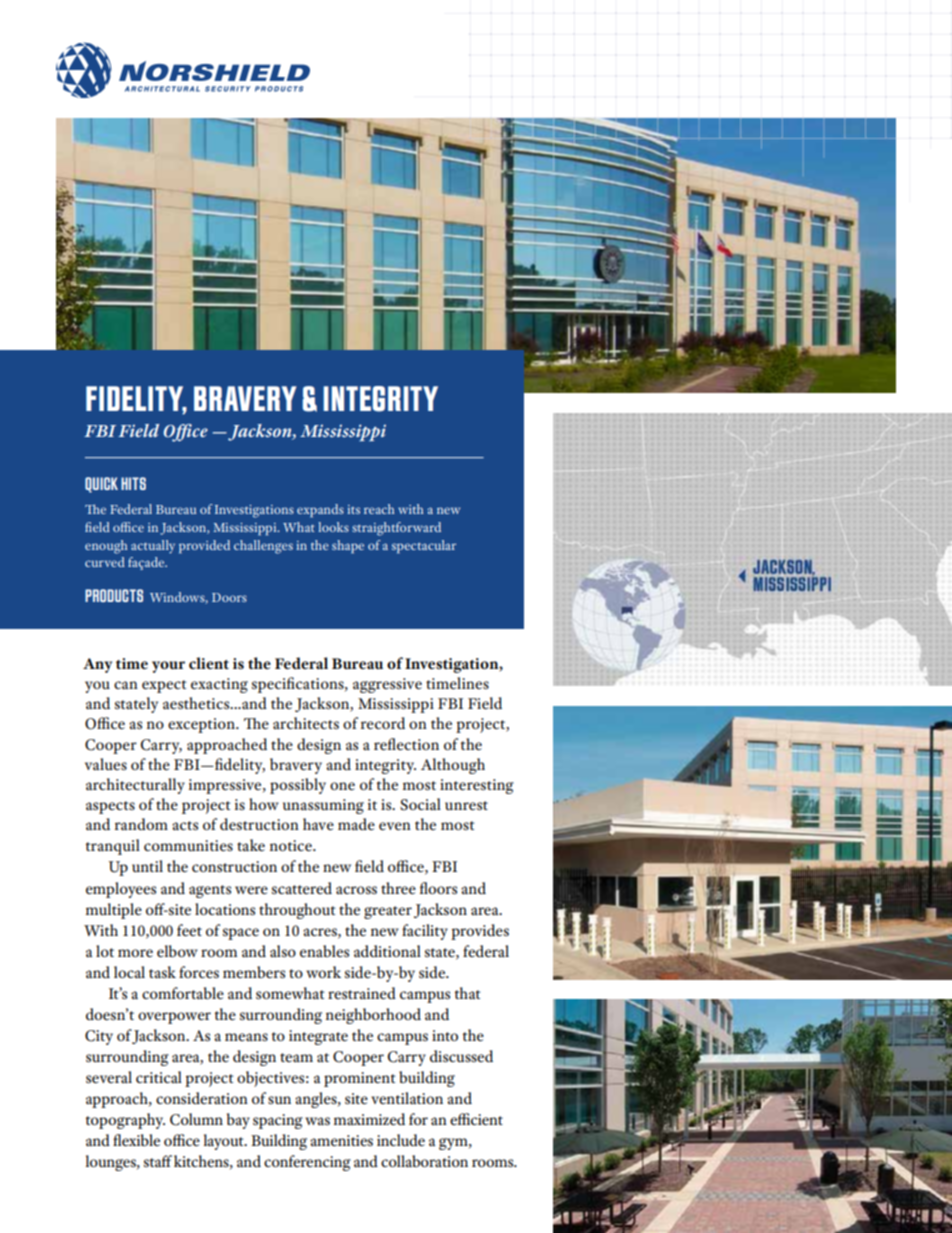 This screenshot has width=952, height=1233. I want to click on local, so click(129, 972).
